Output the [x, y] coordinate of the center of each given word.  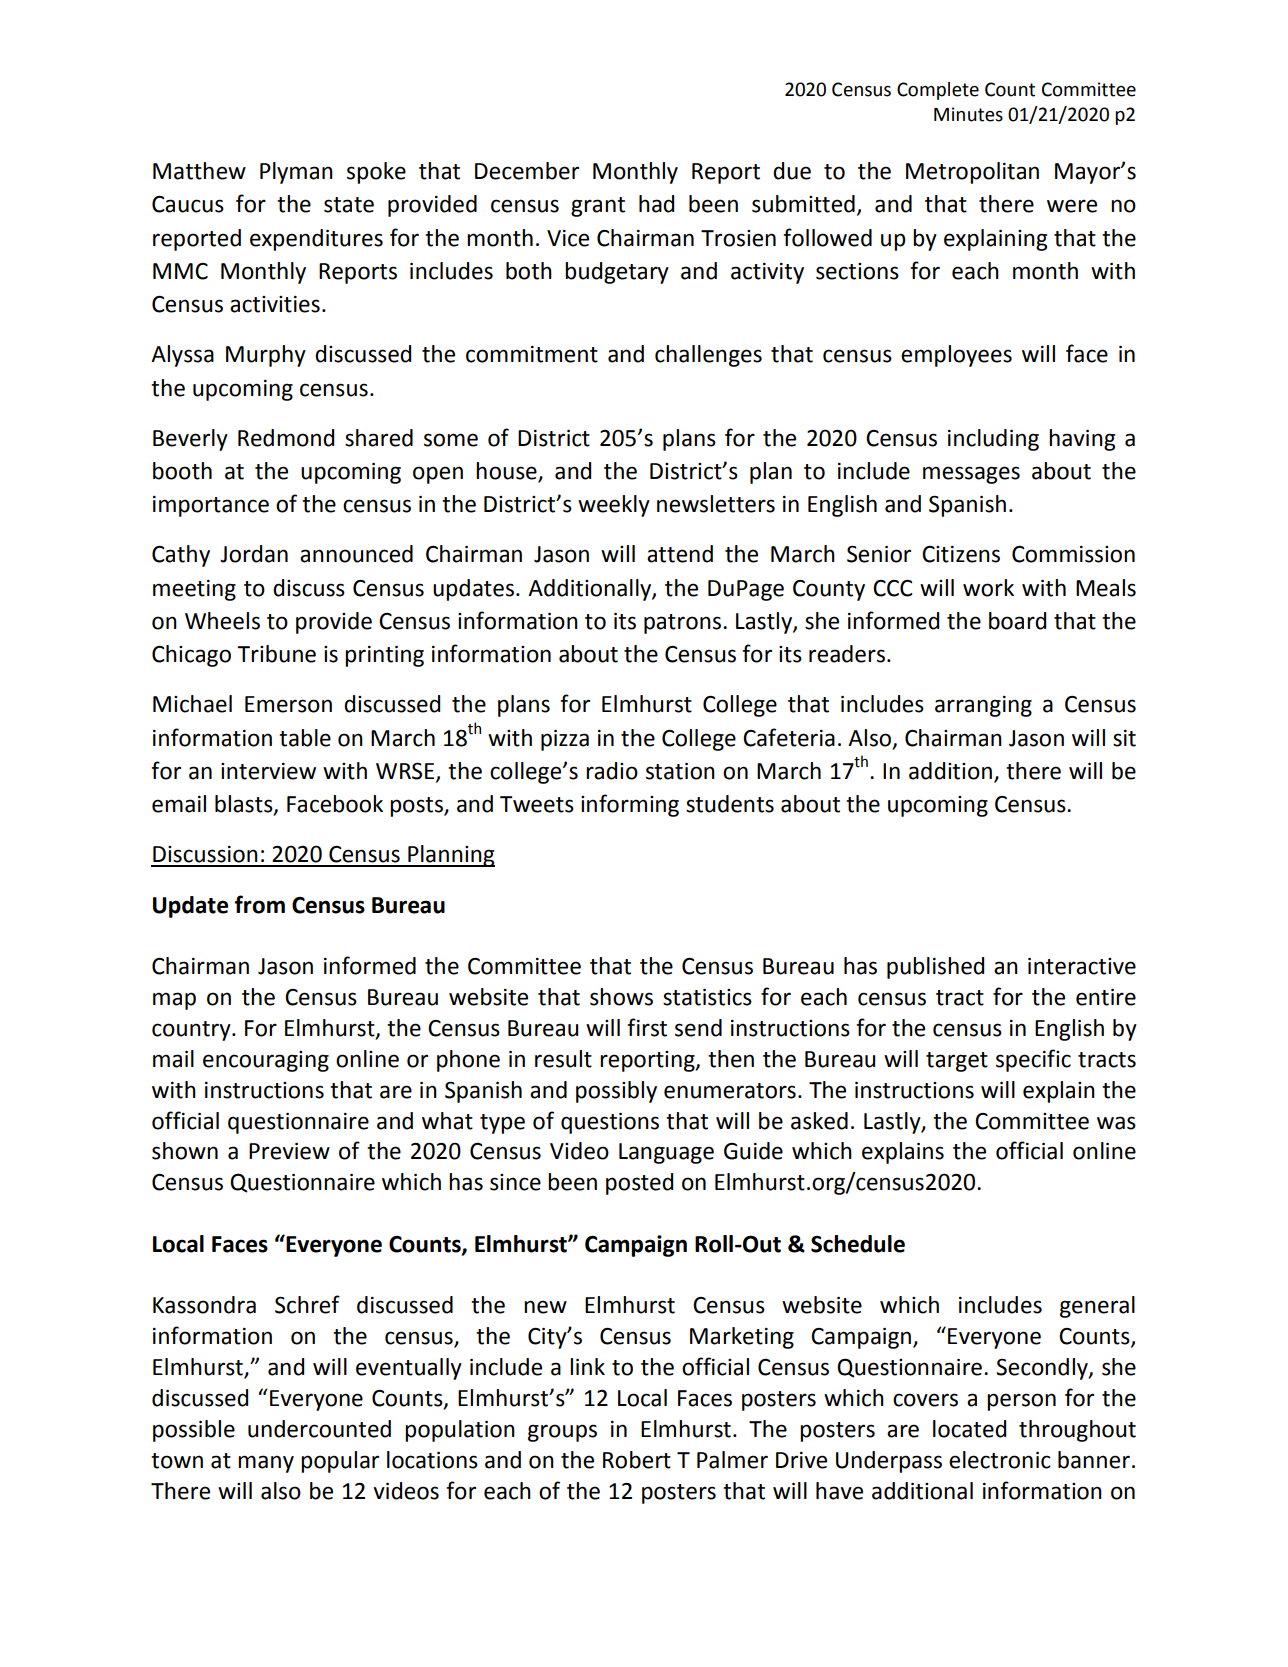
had [656, 204]
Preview [289, 1151]
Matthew [199, 171]
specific [1033, 1060]
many [266, 1464]
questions [610, 1123]
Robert [637, 1460]
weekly [614, 506]
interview [268, 771]
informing [630, 805]
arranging [983, 706]
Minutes [968, 114]
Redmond [286, 438]
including [993, 440]
